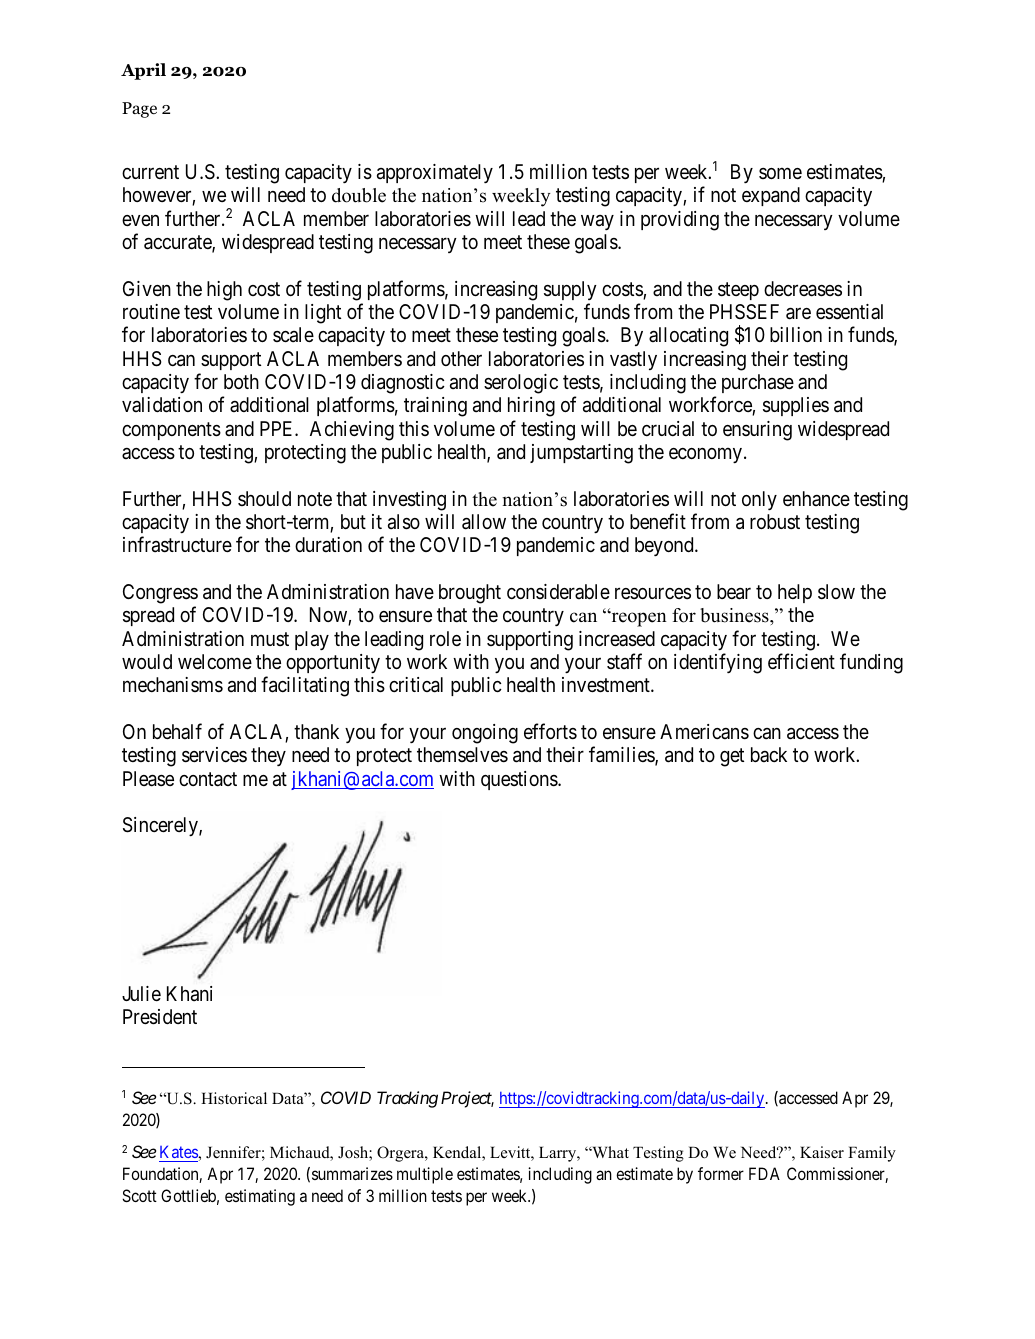  What do you see at coordinates (764, 1173) in the image?
I see `FDA` at bounding box center [764, 1173].
